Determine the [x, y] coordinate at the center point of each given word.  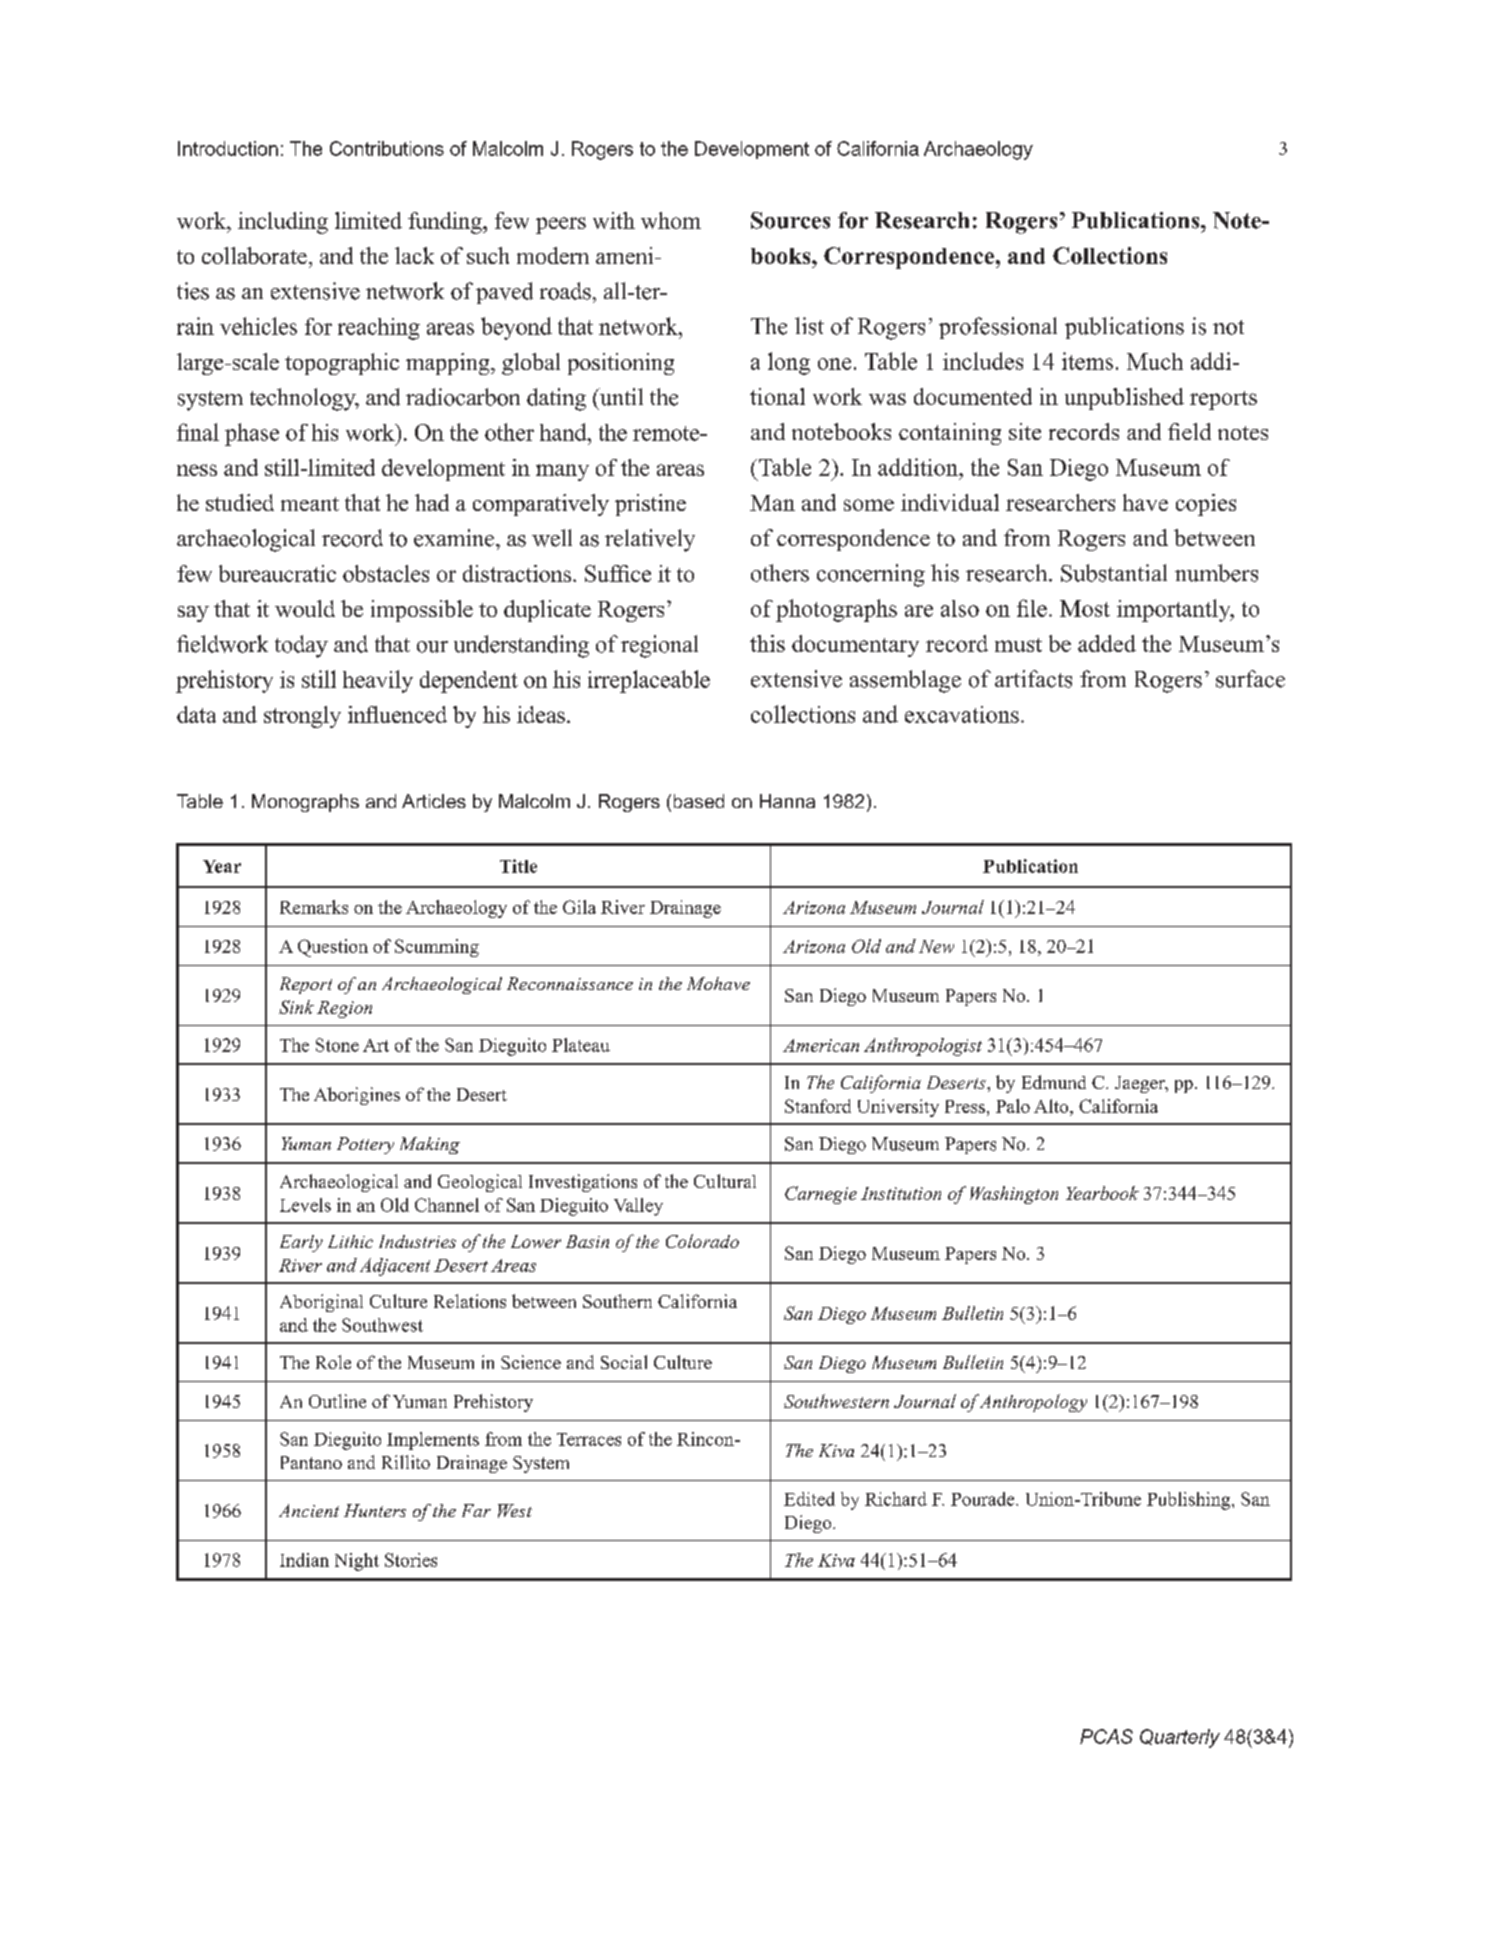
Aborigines [357, 1096]
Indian [304, 1560]
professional [998, 328]
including [283, 223]
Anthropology [1032, 1403]
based [699, 801]
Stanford [818, 1106]
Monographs [305, 803]
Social [624, 1362]
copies [1206, 505]
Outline [337, 1401]
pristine [650, 505]
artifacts [1033, 679]
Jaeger [1141, 1084]
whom [671, 220]
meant [310, 504]
